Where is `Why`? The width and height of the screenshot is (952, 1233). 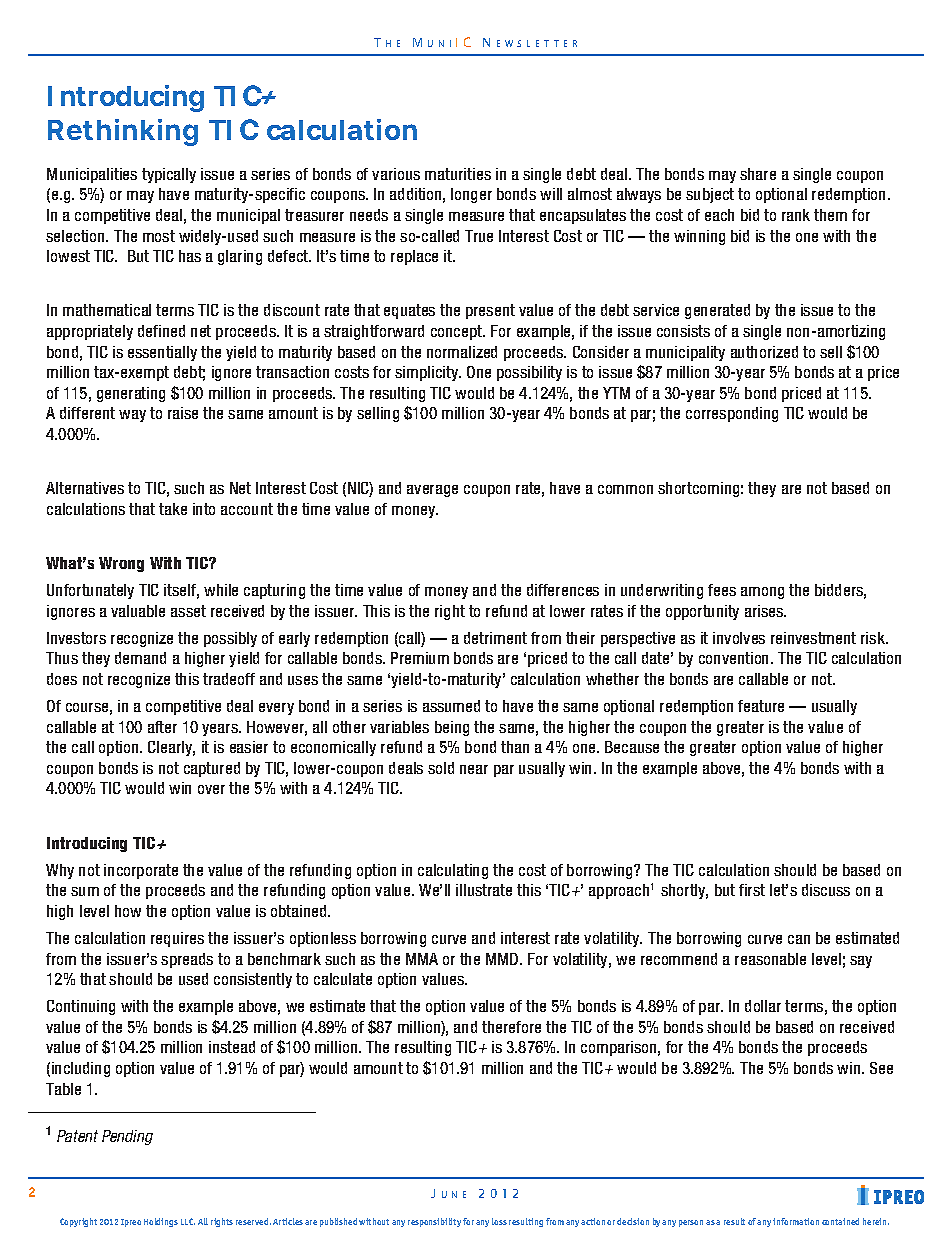
Why is located at coordinates (60, 871).
